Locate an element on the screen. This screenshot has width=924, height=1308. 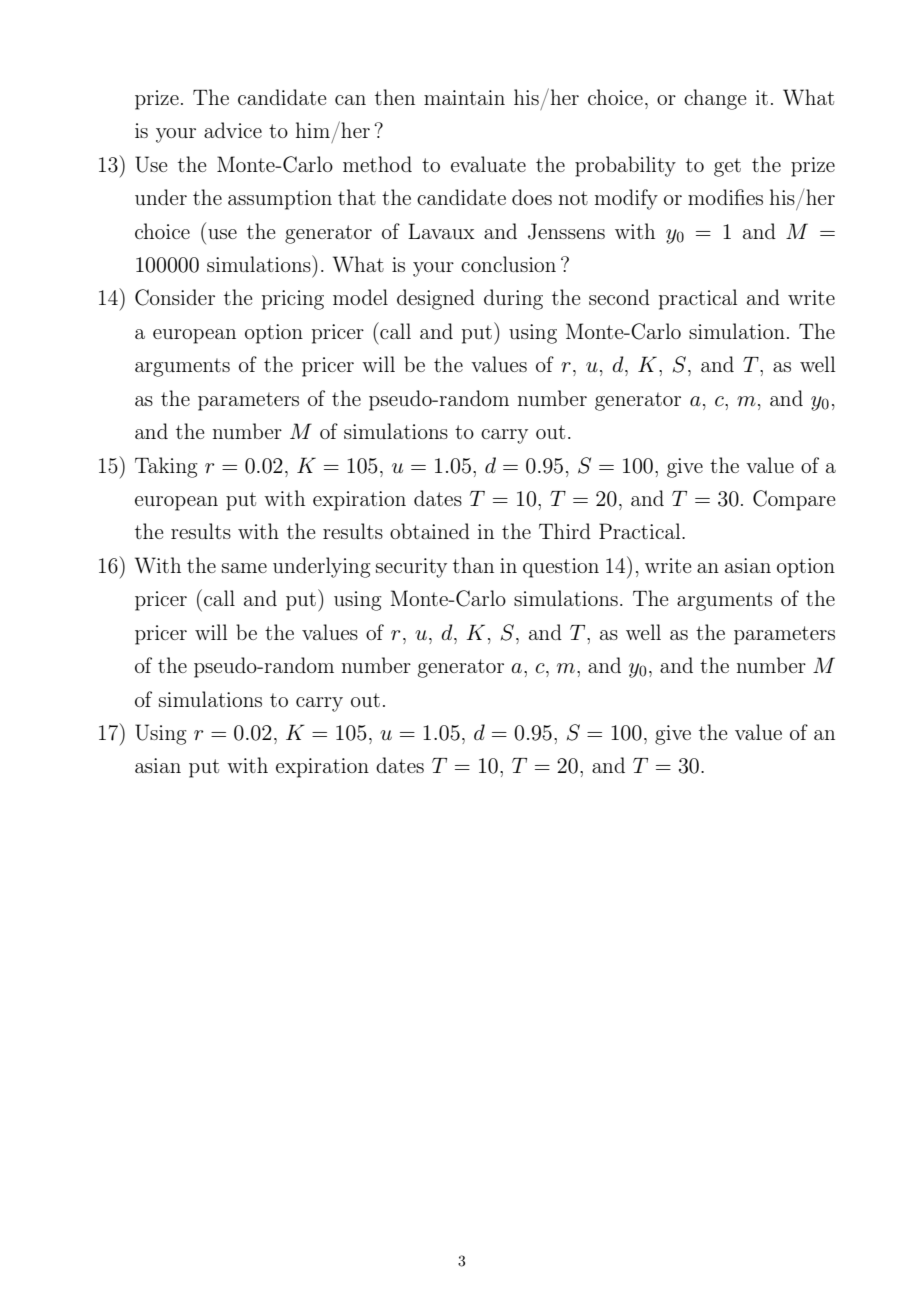
Taking is located at coordinates (166, 467).
